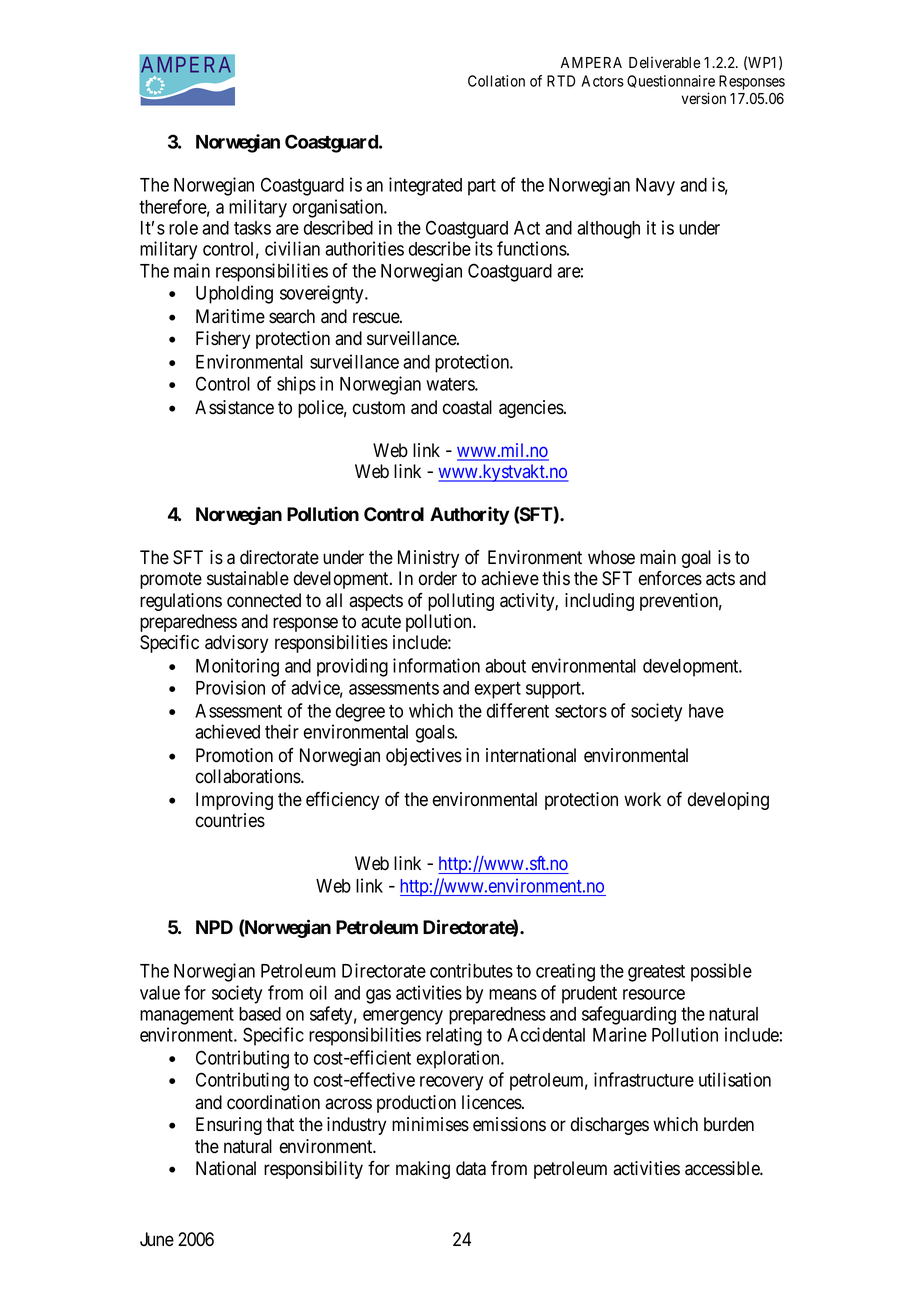 Image resolution: width=924 pixels, height=1307 pixels. What do you see at coordinates (670, 578) in the page?
I see `enforces` at bounding box center [670, 578].
